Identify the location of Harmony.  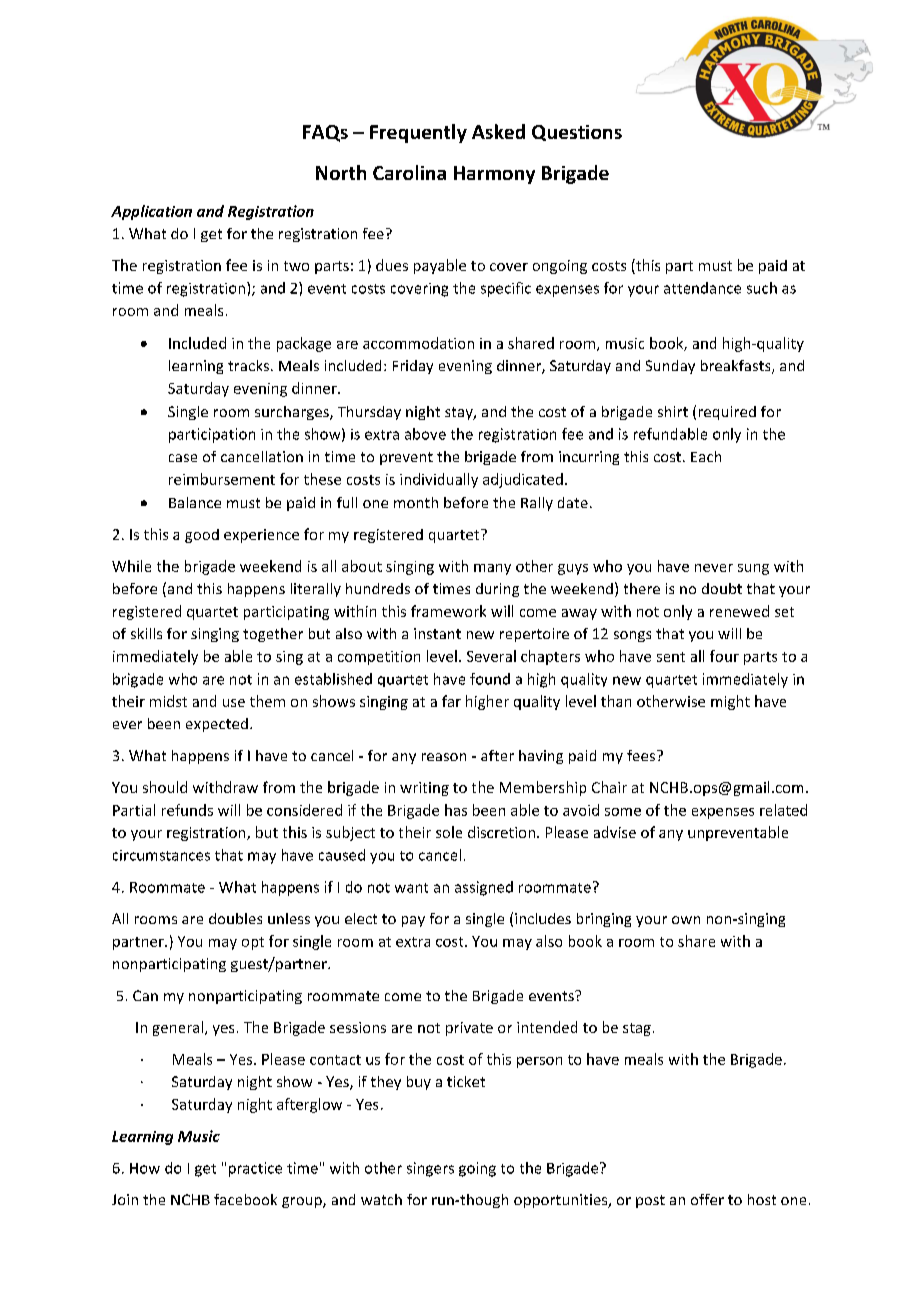
(494, 175).
